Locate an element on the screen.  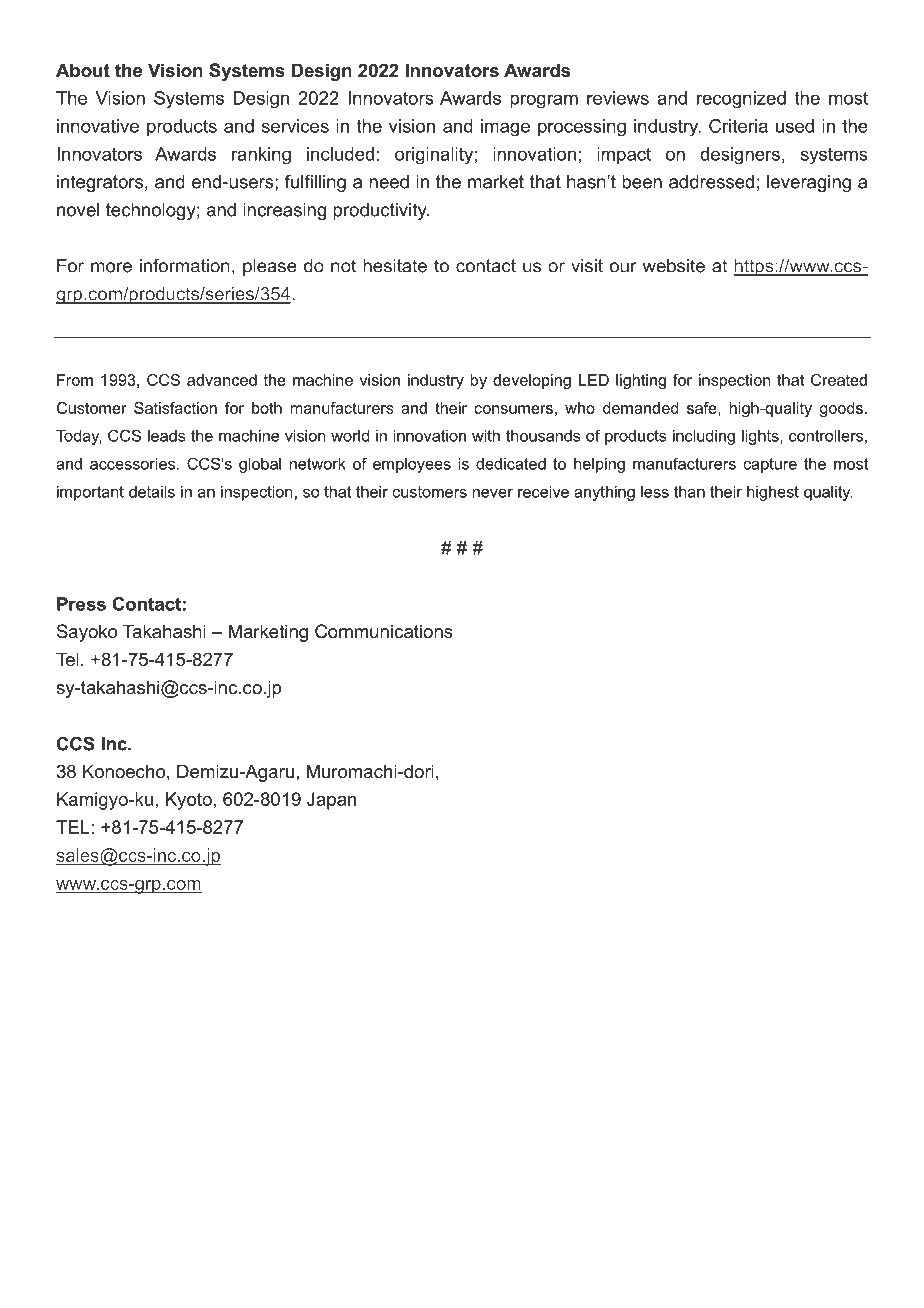
Japan is located at coordinates (331, 801).
